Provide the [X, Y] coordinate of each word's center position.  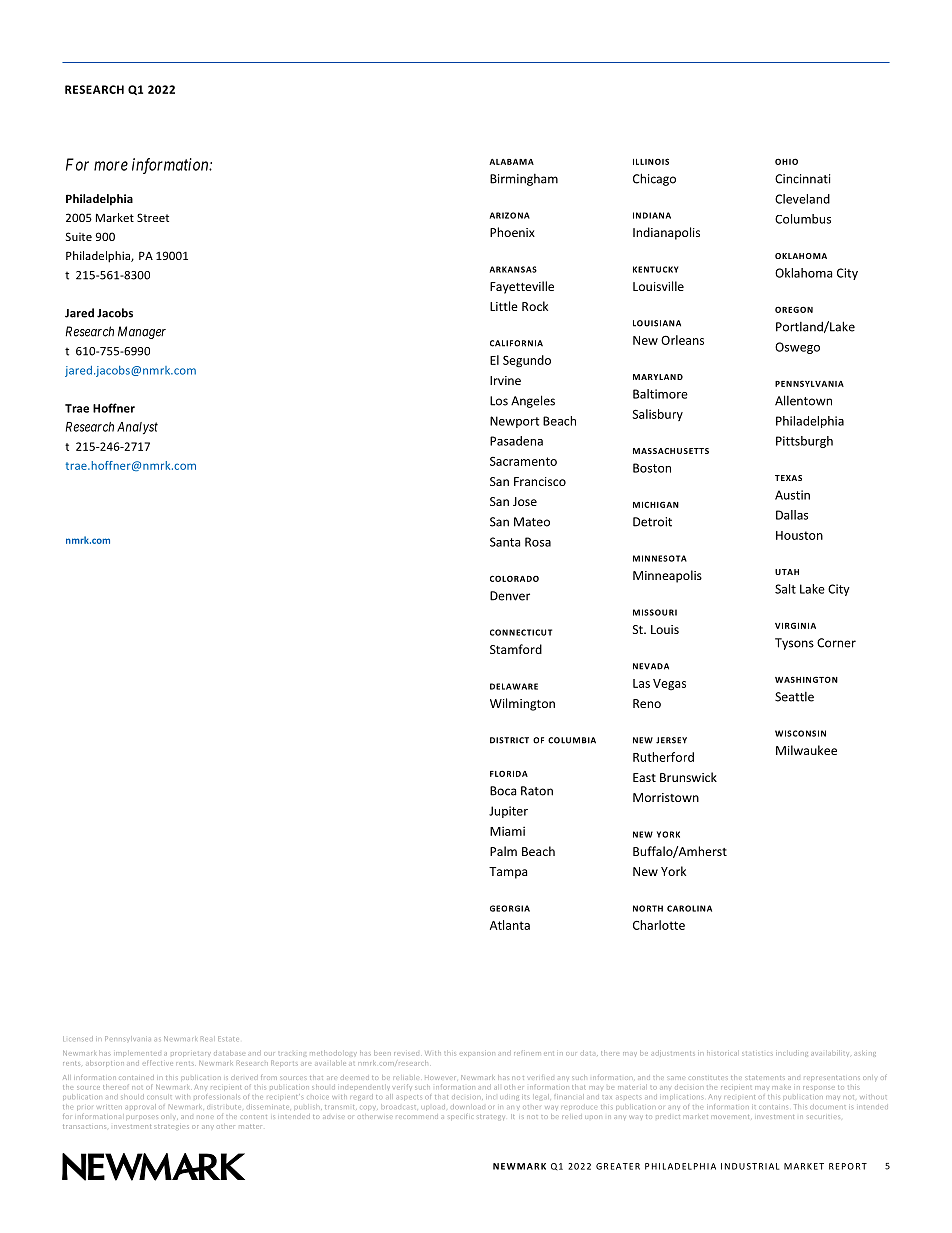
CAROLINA [689, 908]
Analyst [137, 428]
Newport [514, 422]
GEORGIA [510, 908]
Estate [227, 1038]
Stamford [516, 649]
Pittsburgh [804, 442]
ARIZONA [510, 215]
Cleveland [802, 199]
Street [153, 217]
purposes [143, 1117]
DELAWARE [514, 686]
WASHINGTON [806, 679]
